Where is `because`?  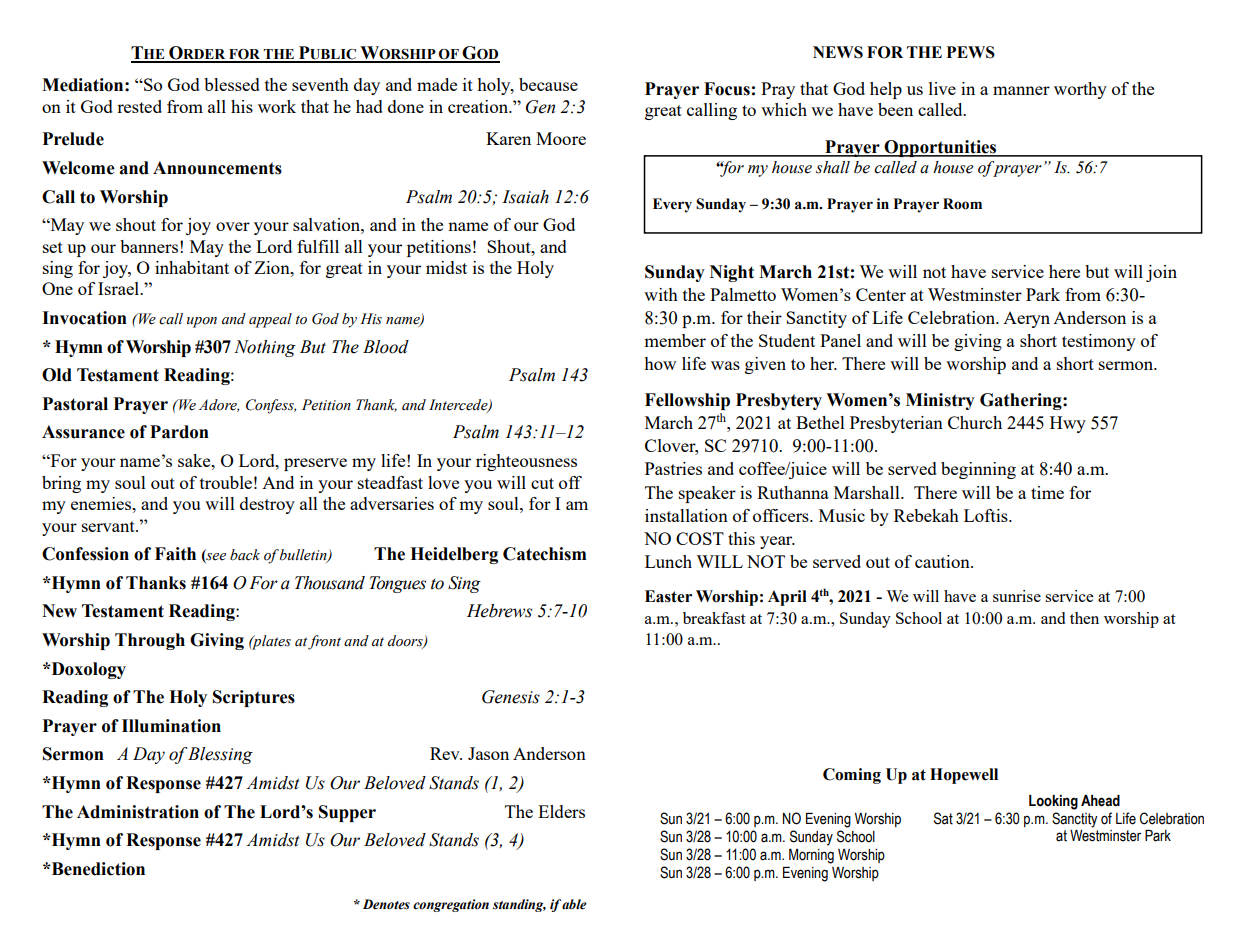 because is located at coordinates (548, 84).
